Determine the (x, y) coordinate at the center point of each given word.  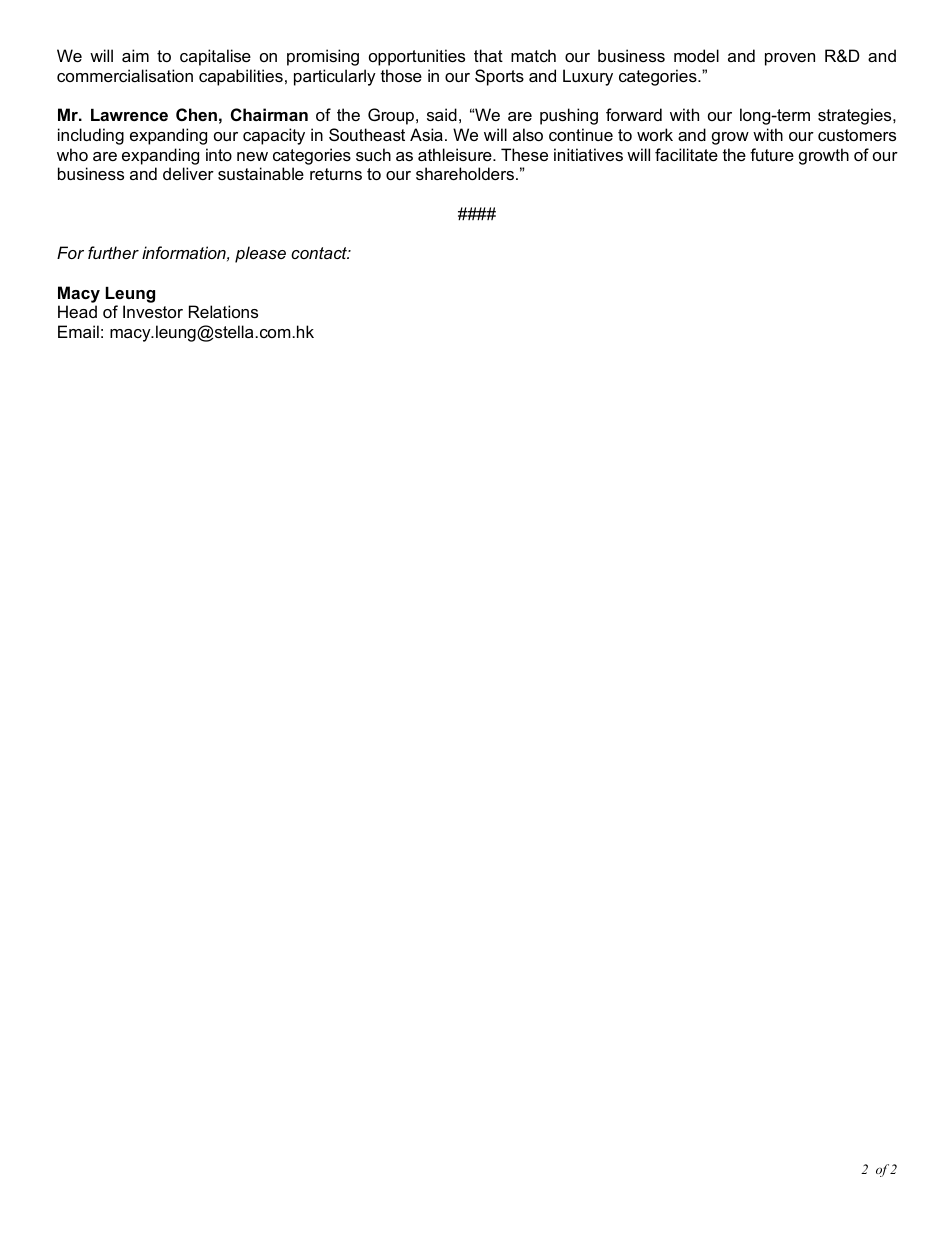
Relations (223, 311)
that (488, 55)
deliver (188, 173)
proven (790, 59)
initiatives (588, 154)
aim (135, 55)
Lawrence (129, 115)
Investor (153, 311)
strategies (856, 116)
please (260, 254)
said (442, 114)
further (113, 252)
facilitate (686, 154)
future (772, 154)
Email (78, 331)
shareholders (465, 173)
